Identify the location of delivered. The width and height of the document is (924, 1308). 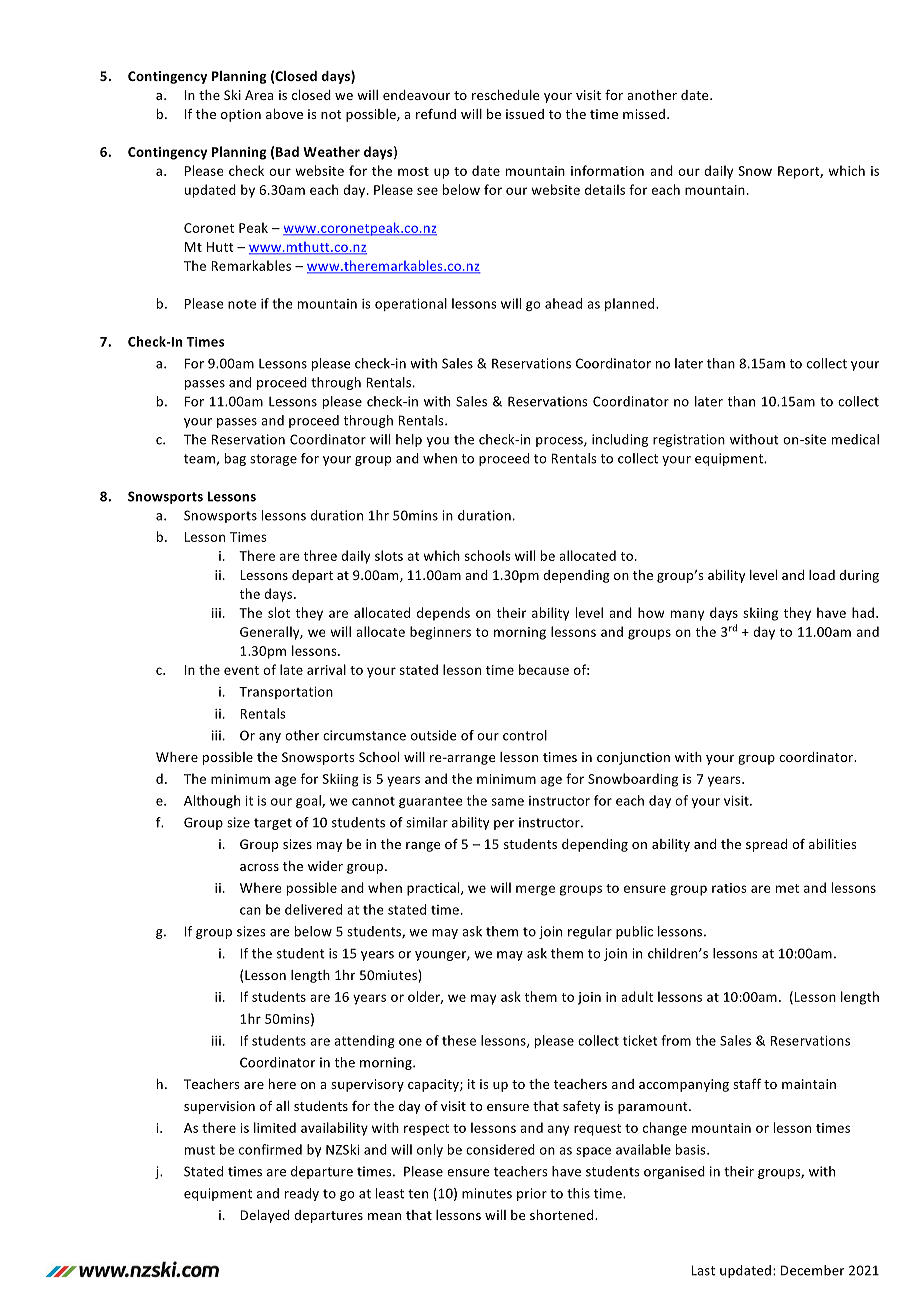
(313, 909).
